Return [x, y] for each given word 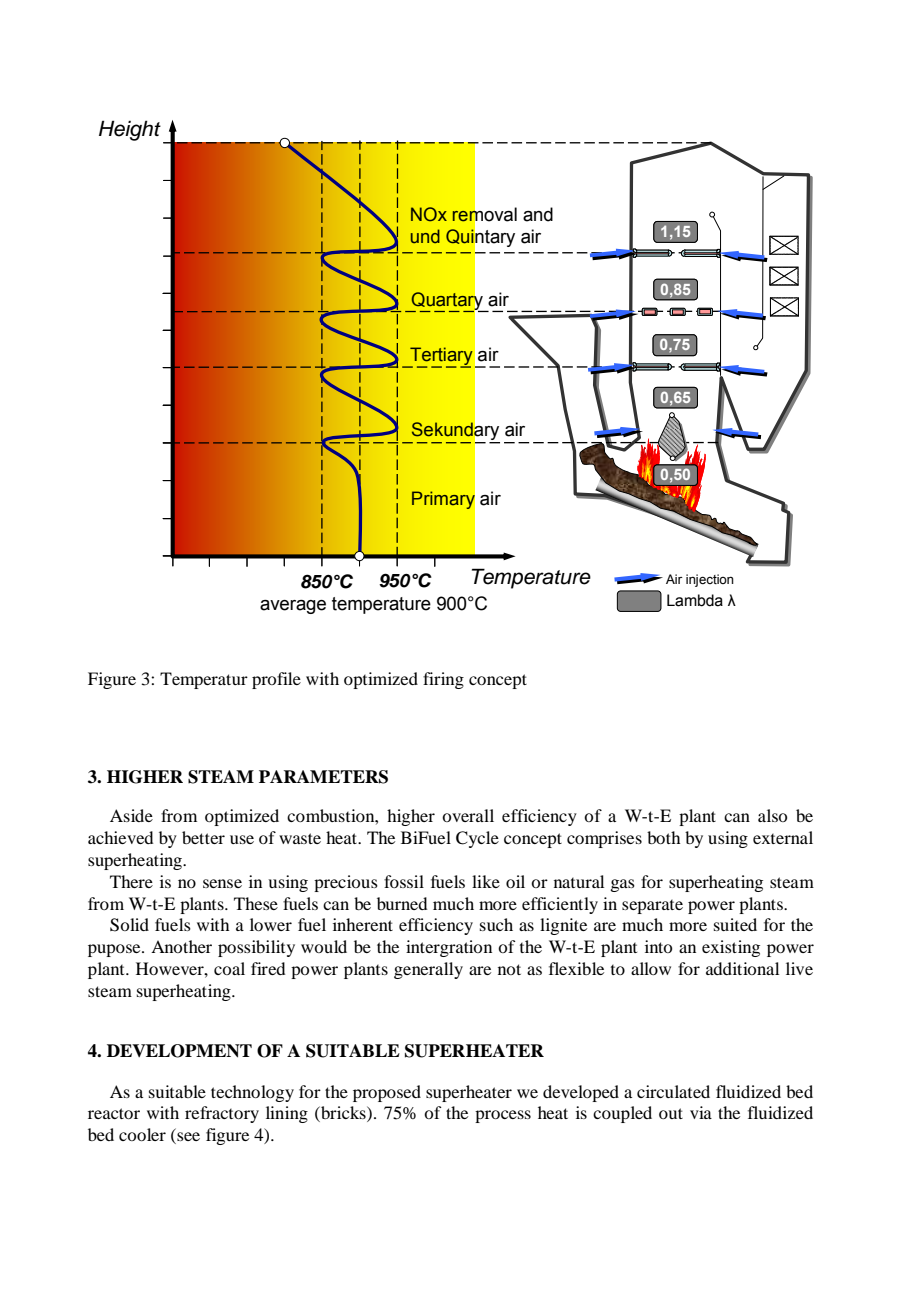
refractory [222, 1114]
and [538, 214]
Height [130, 130]
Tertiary [440, 357]
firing [443, 680]
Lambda [695, 600]
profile [276, 680]
